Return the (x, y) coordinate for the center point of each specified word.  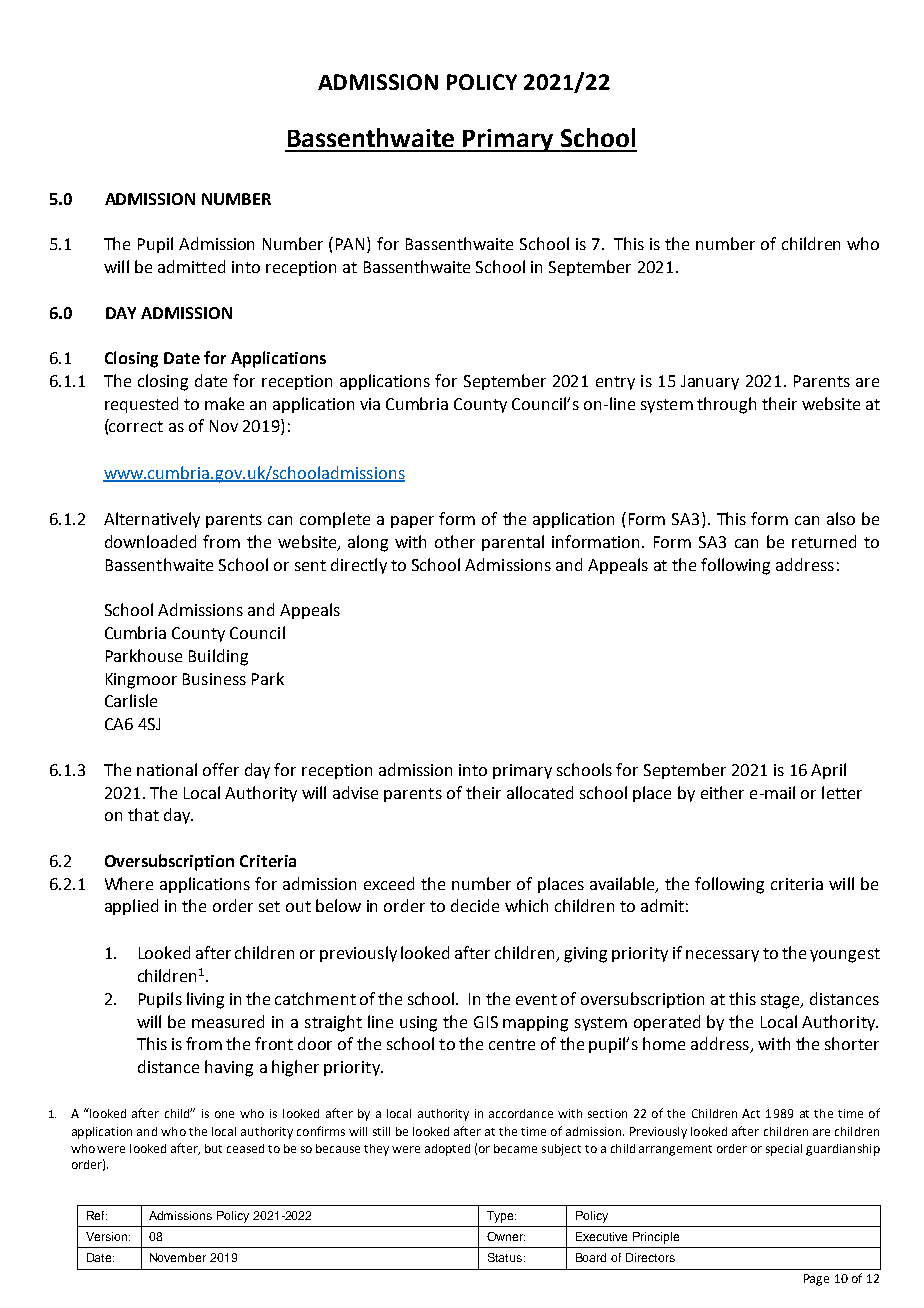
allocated (540, 792)
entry (615, 383)
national (167, 769)
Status (506, 1257)
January (710, 382)
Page (816, 1280)
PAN (352, 245)
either (722, 792)
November (178, 1257)
